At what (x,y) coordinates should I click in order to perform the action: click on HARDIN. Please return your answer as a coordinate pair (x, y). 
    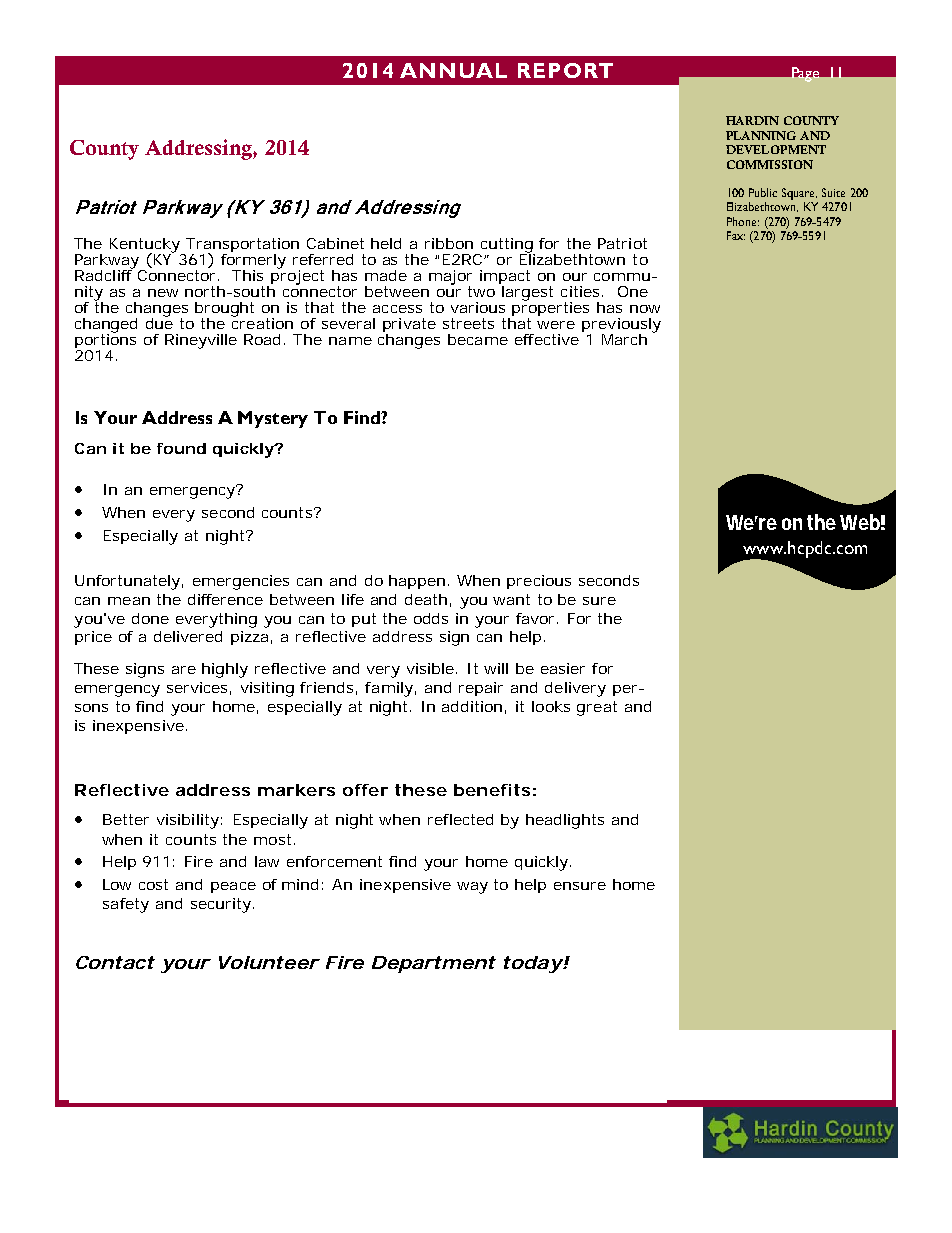
    Looking at the image, I should click on (752, 120).
